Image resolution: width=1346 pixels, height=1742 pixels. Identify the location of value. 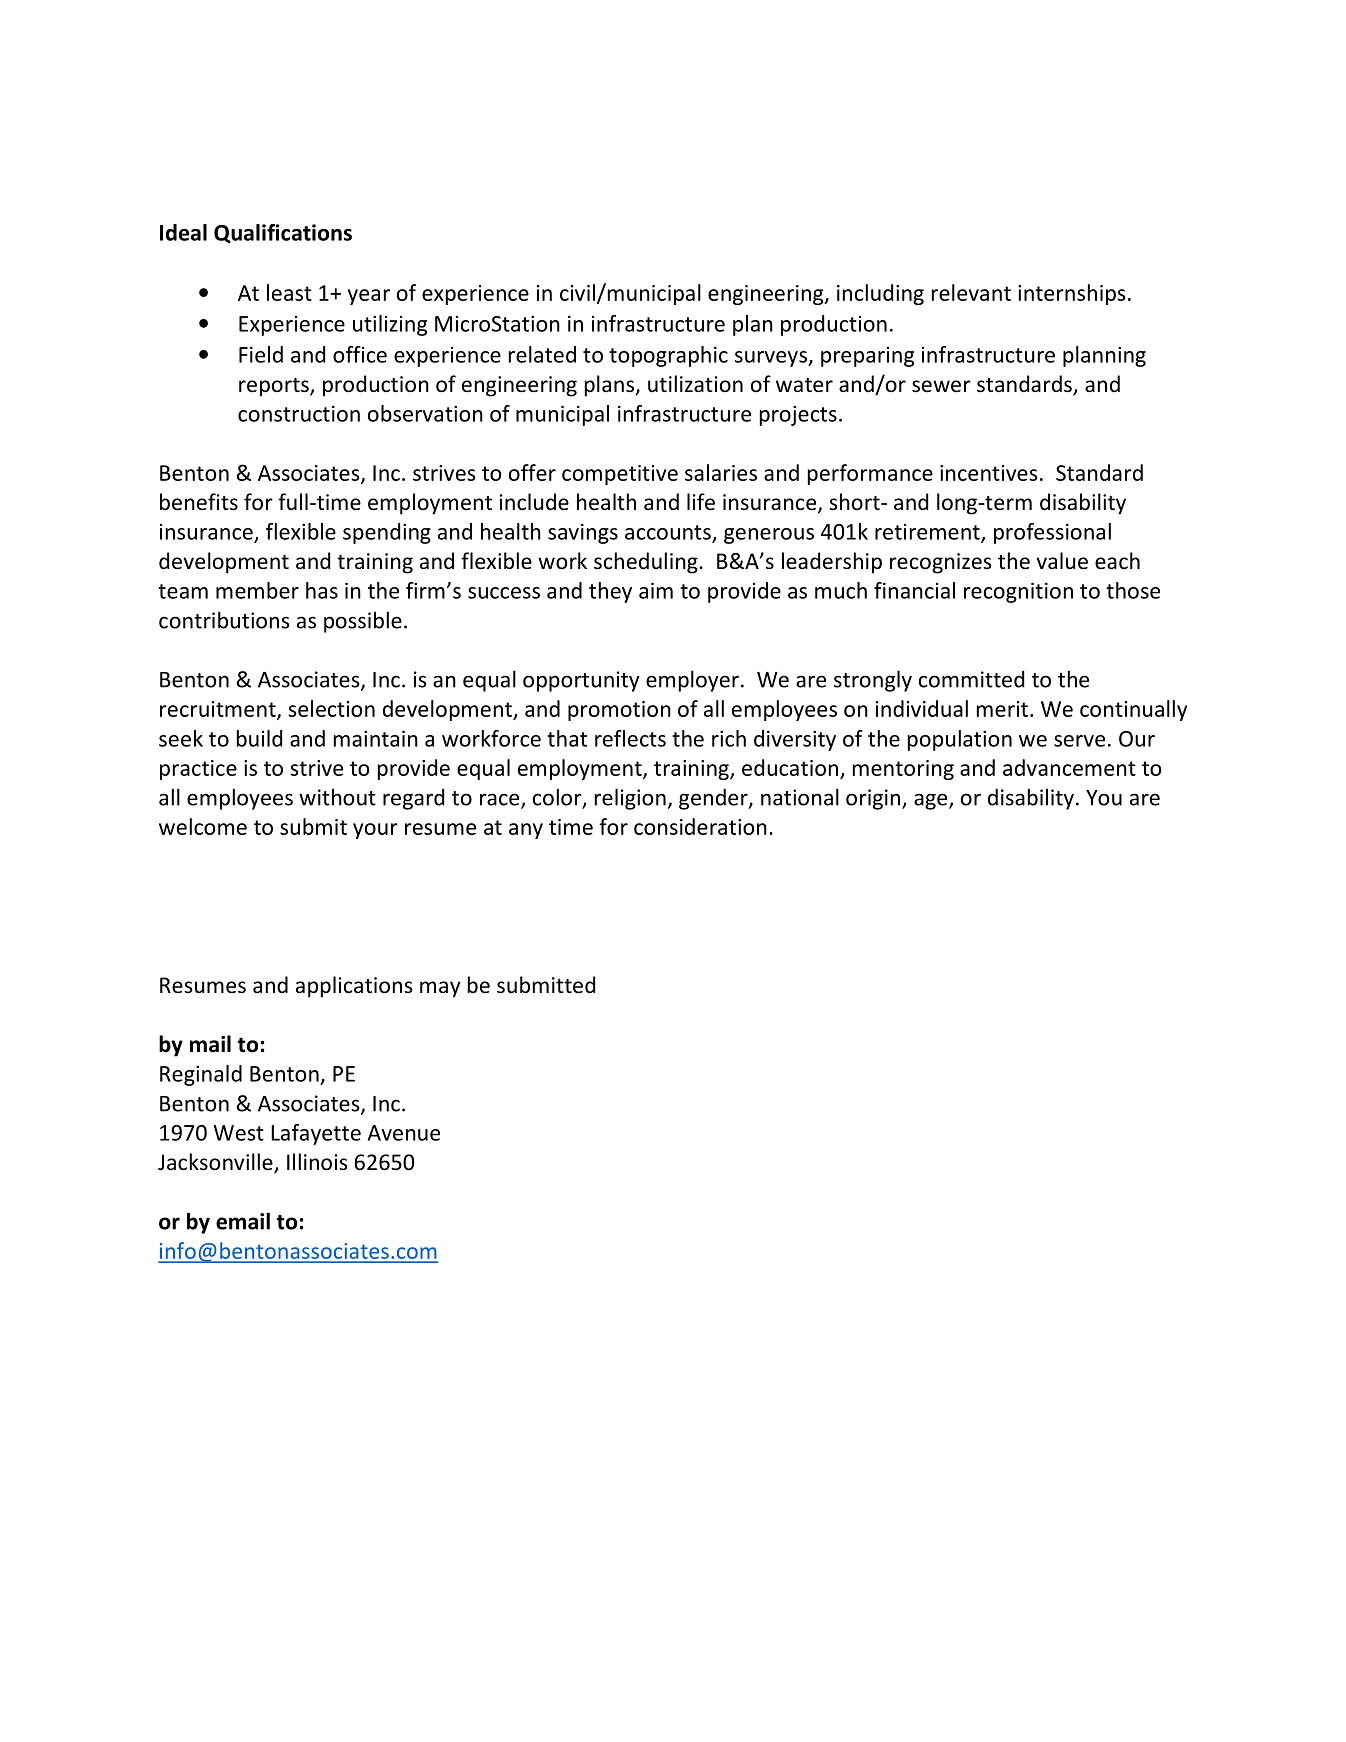
(1062, 561).
